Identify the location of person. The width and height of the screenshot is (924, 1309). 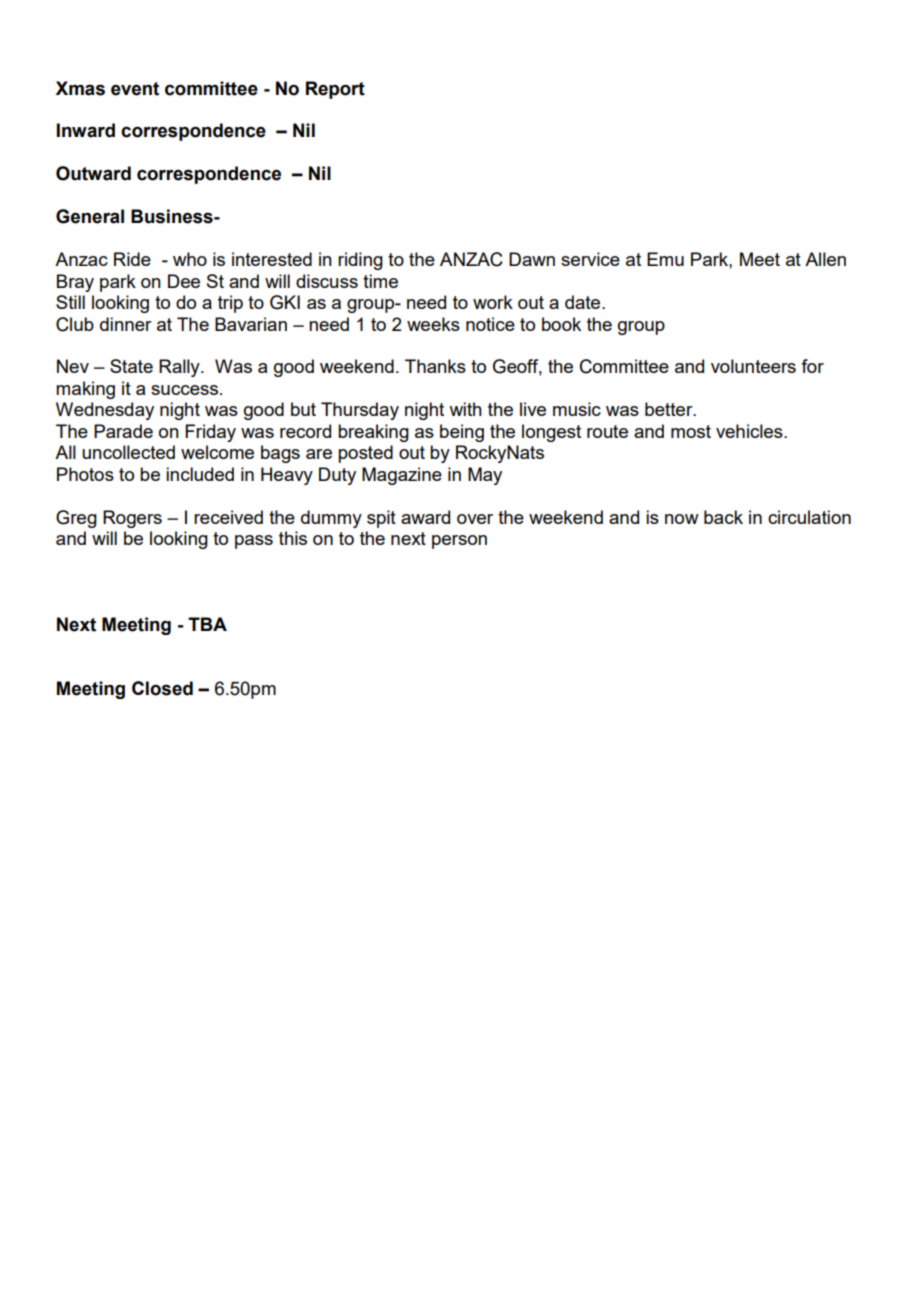
(459, 542).
